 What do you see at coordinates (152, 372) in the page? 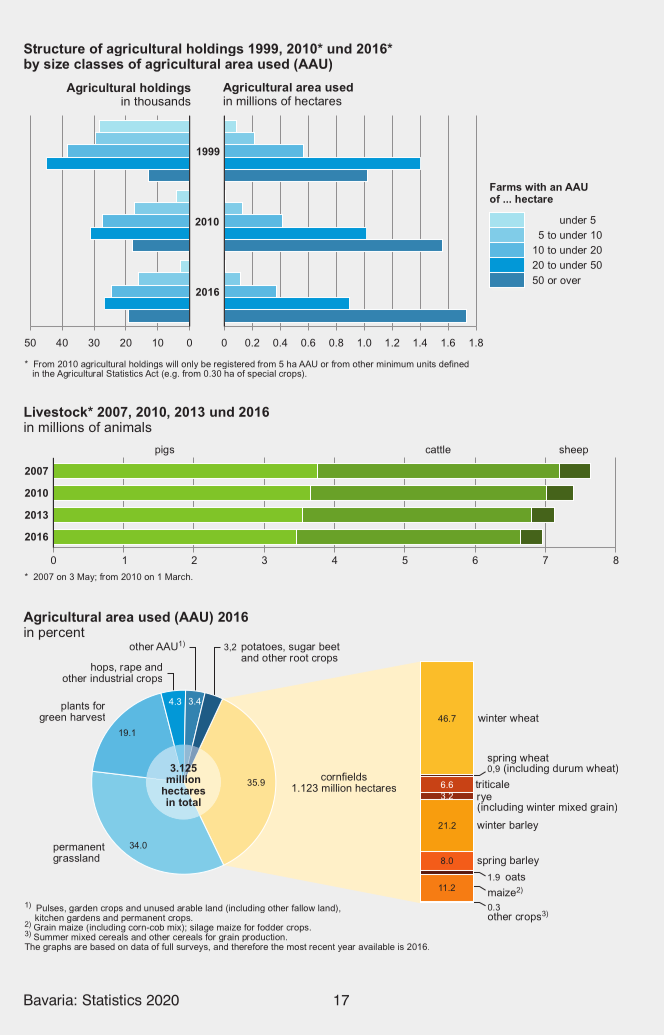
I see `Act` at bounding box center [152, 372].
